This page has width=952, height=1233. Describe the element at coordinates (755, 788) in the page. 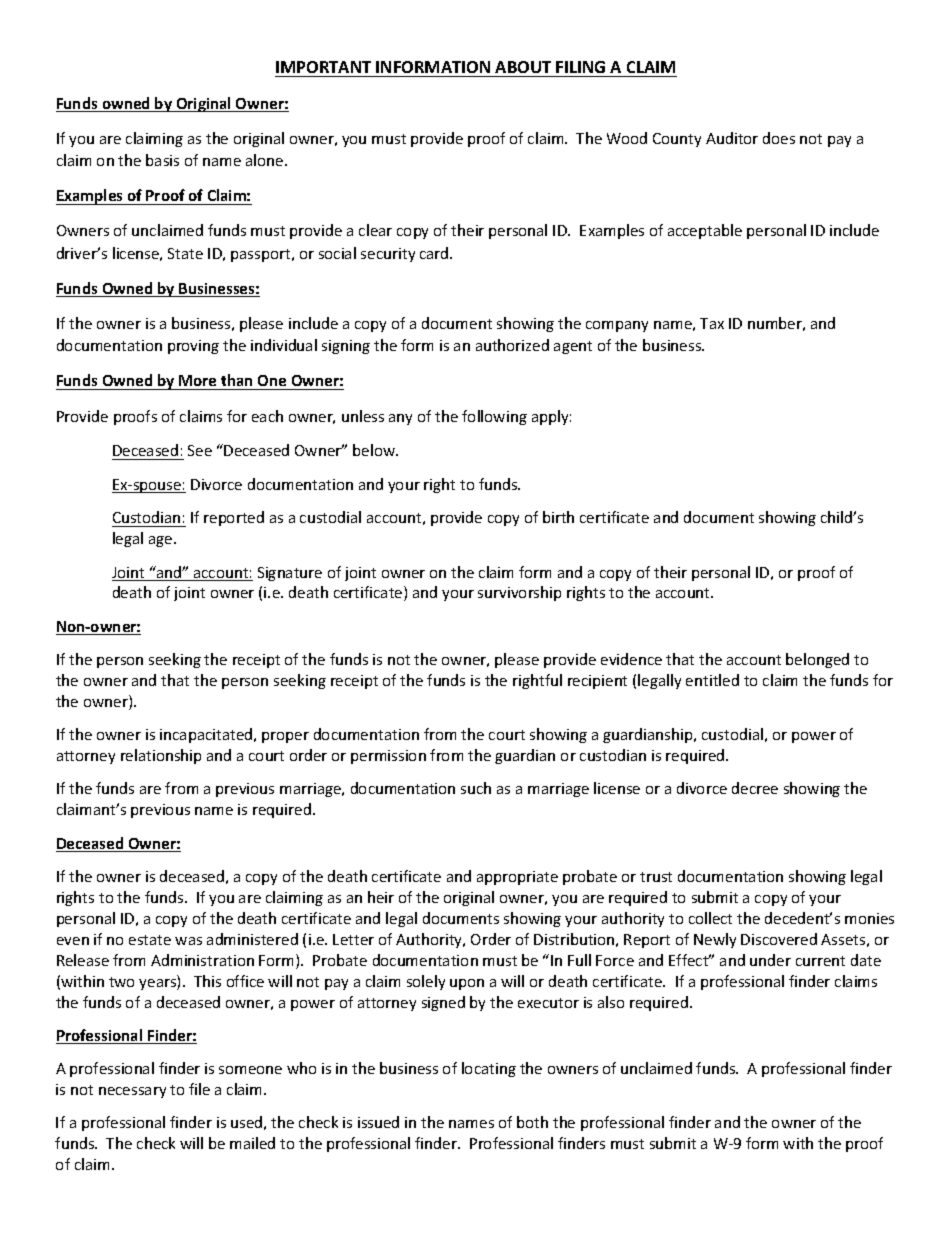

I see `decree` at that location.
